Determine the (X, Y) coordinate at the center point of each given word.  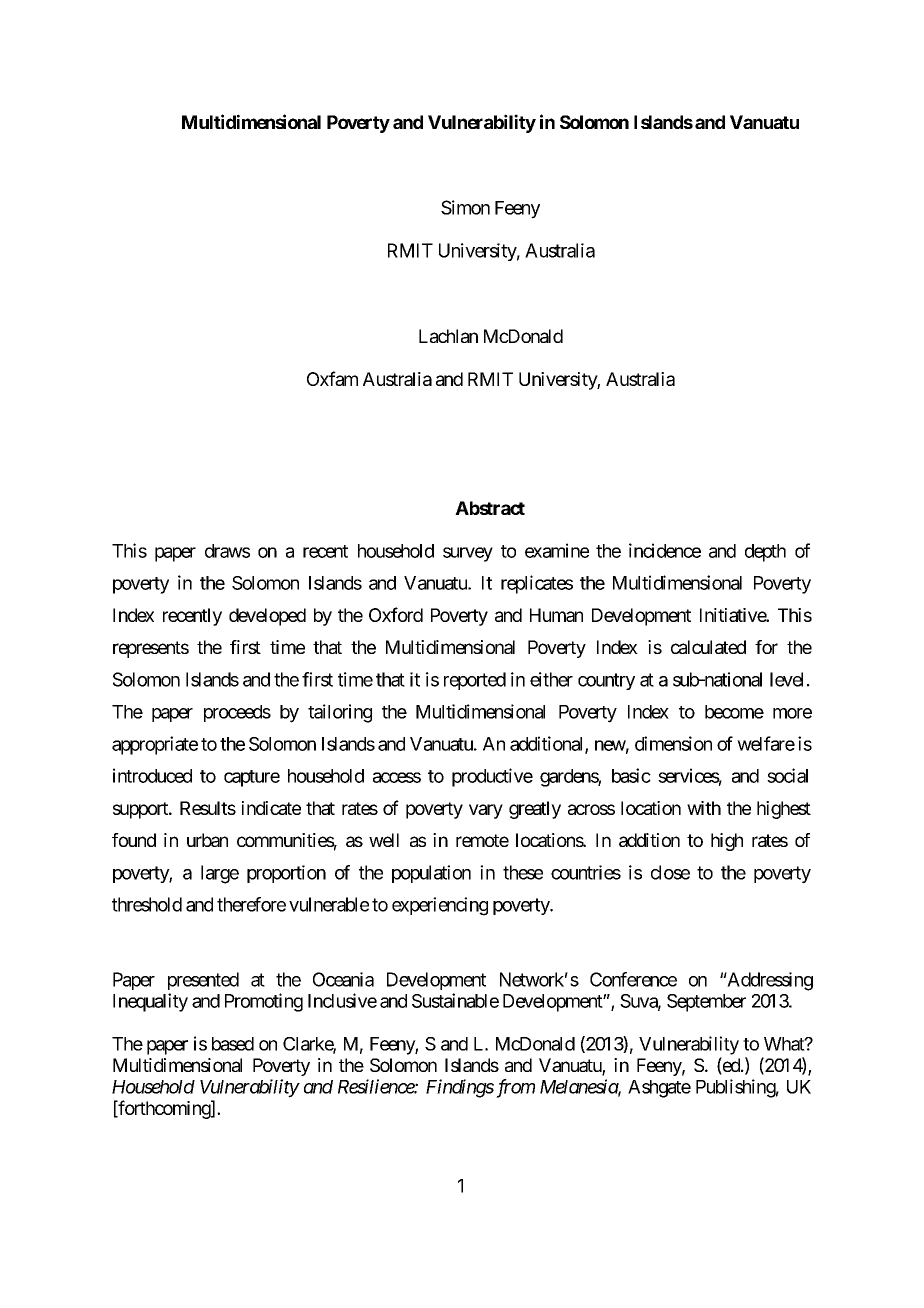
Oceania (343, 979)
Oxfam (332, 378)
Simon (465, 207)
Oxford (396, 614)
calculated (708, 647)
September (706, 1003)
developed (267, 617)
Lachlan (448, 336)
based (233, 1044)
